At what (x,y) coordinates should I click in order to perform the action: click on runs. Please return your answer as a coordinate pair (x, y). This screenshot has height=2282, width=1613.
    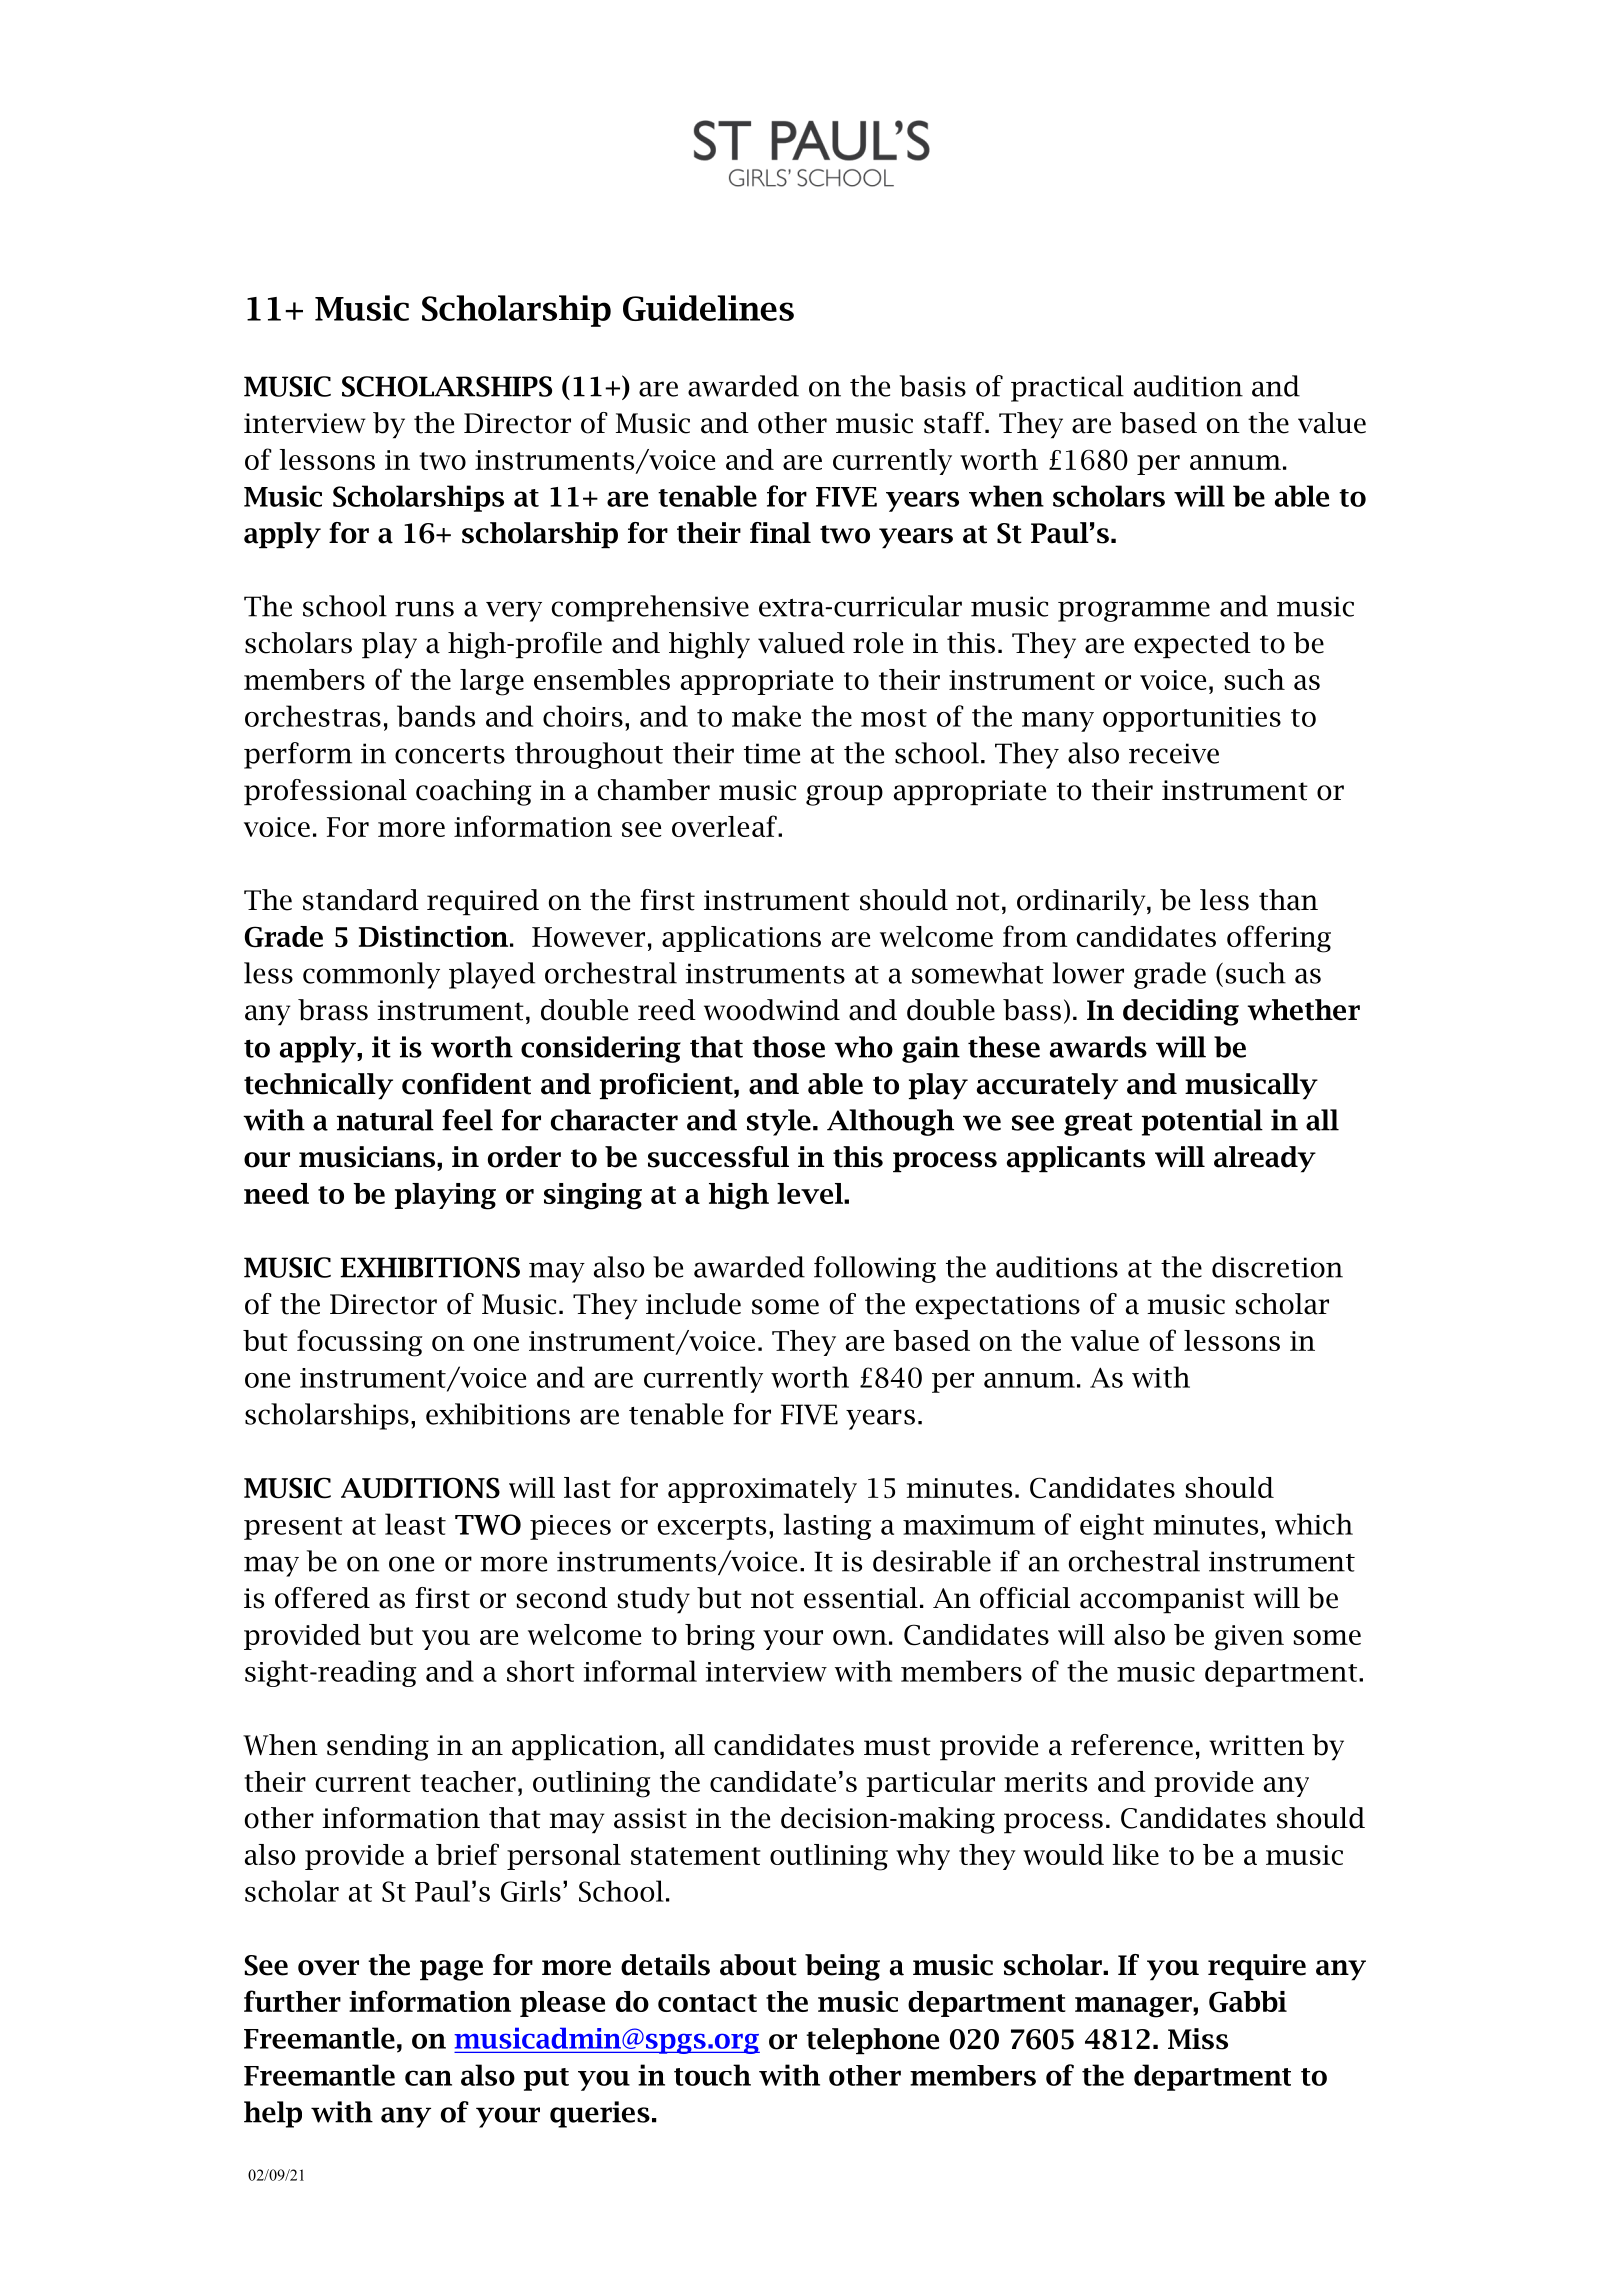
    Looking at the image, I should click on (424, 609).
